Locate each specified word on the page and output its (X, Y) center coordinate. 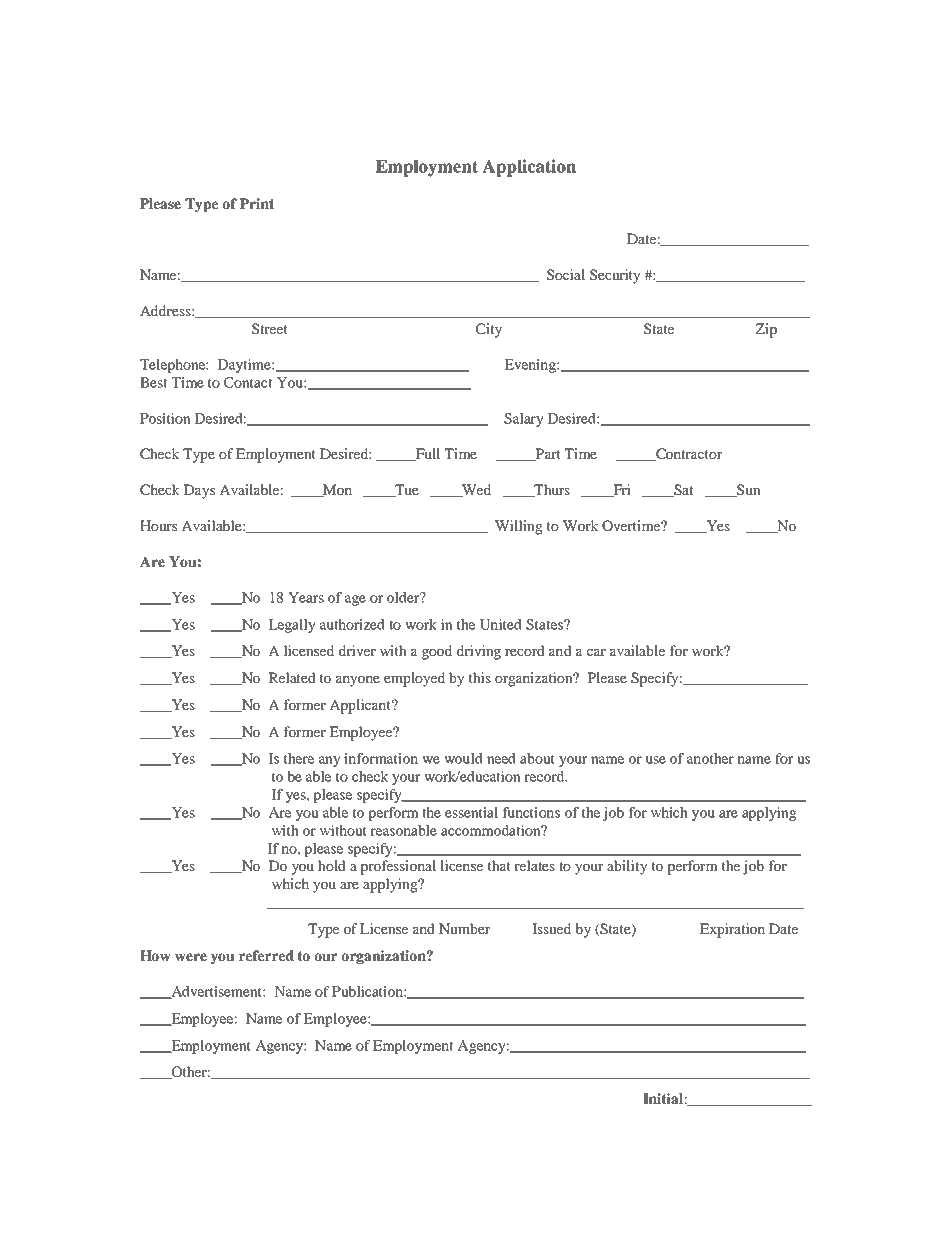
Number (464, 928)
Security (615, 276)
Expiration (732, 930)
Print (256, 203)
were (191, 957)
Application (529, 168)
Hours (158, 525)
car (596, 652)
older (404, 597)
